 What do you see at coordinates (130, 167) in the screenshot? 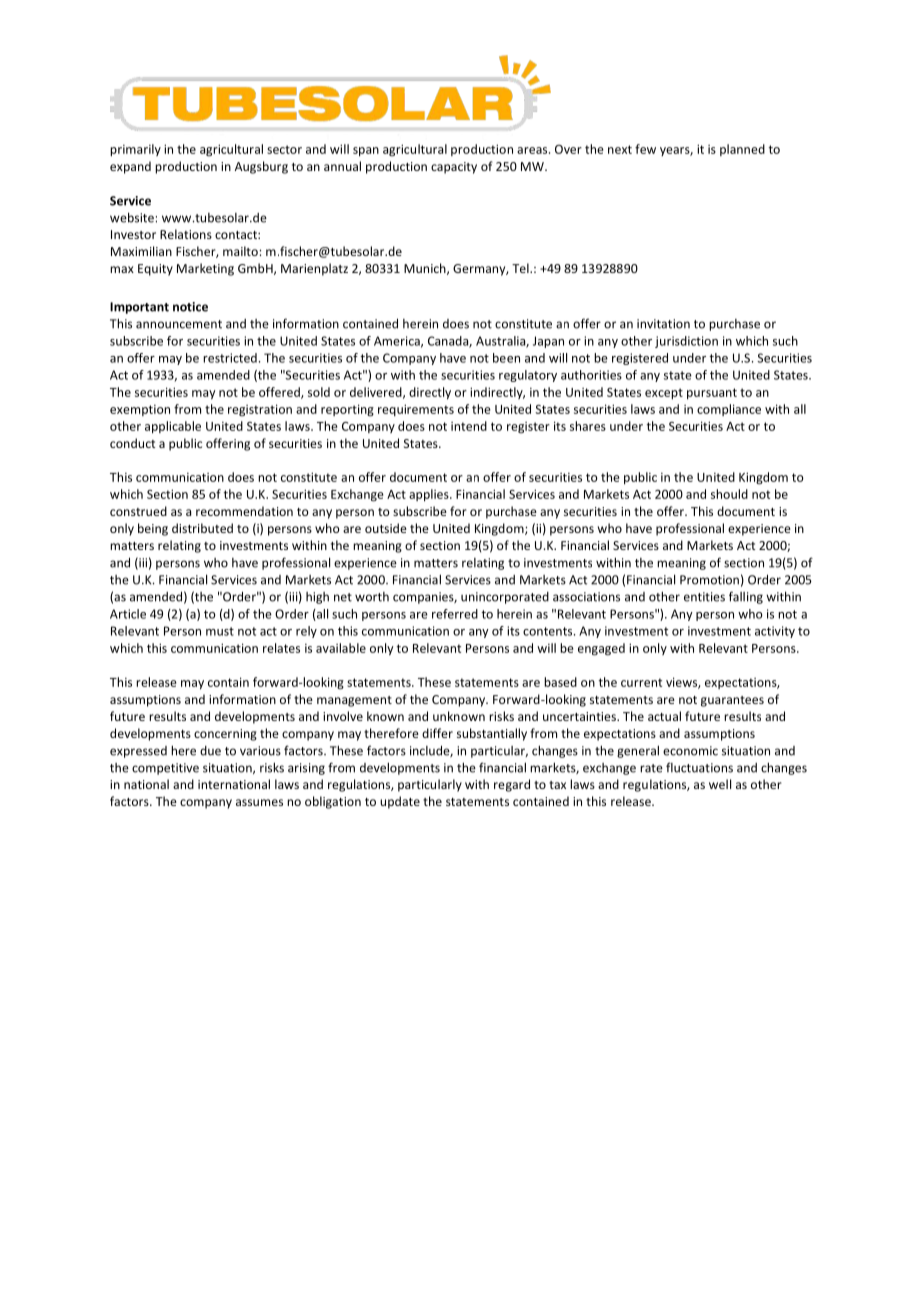
I see `expand` at bounding box center [130, 167].
